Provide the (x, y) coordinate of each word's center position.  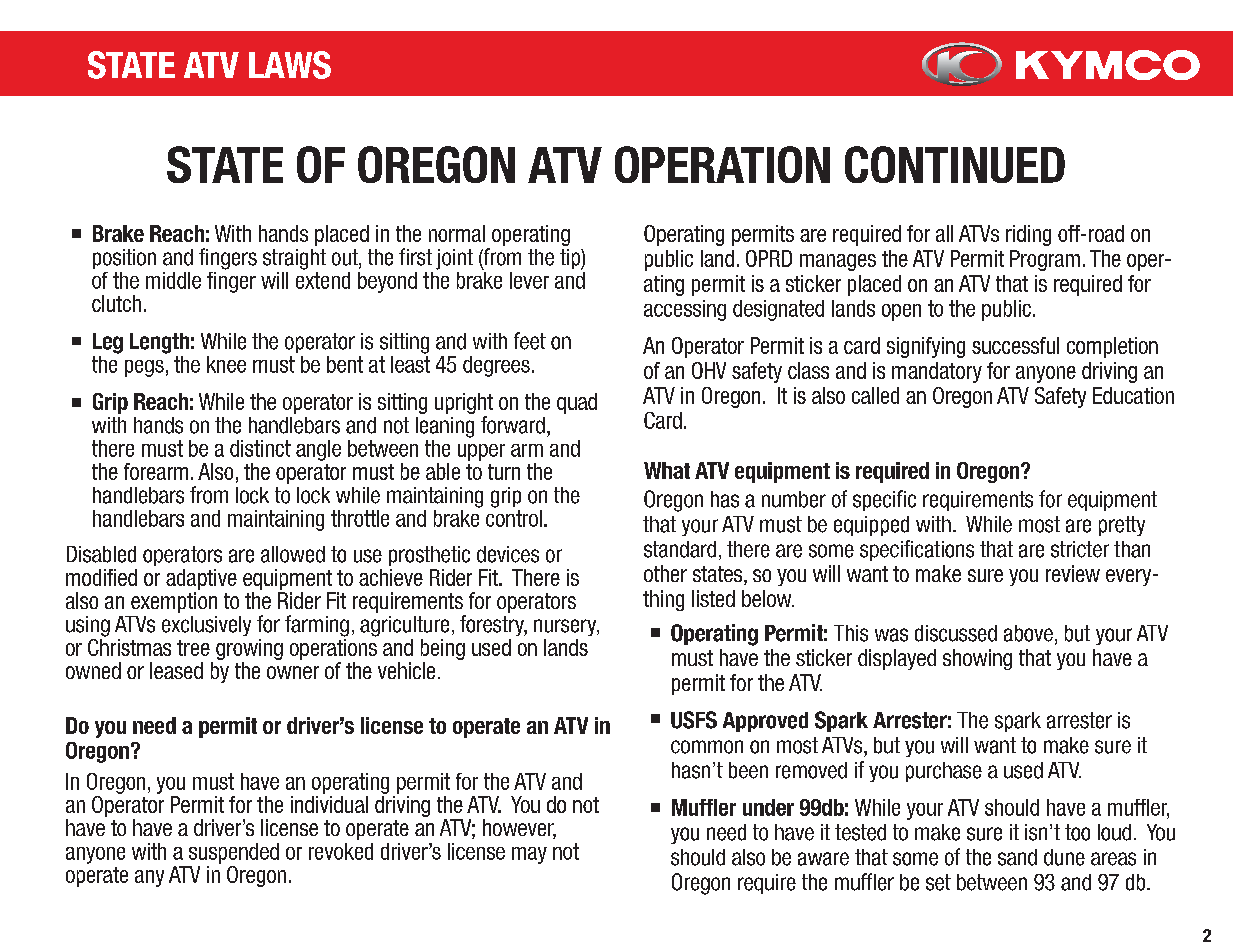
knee (226, 364)
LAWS (290, 65)
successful (1015, 345)
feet (530, 341)
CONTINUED (955, 164)
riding (1028, 235)
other (665, 573)
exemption (174, 602)
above (1028, 633)
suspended (234, 853)
